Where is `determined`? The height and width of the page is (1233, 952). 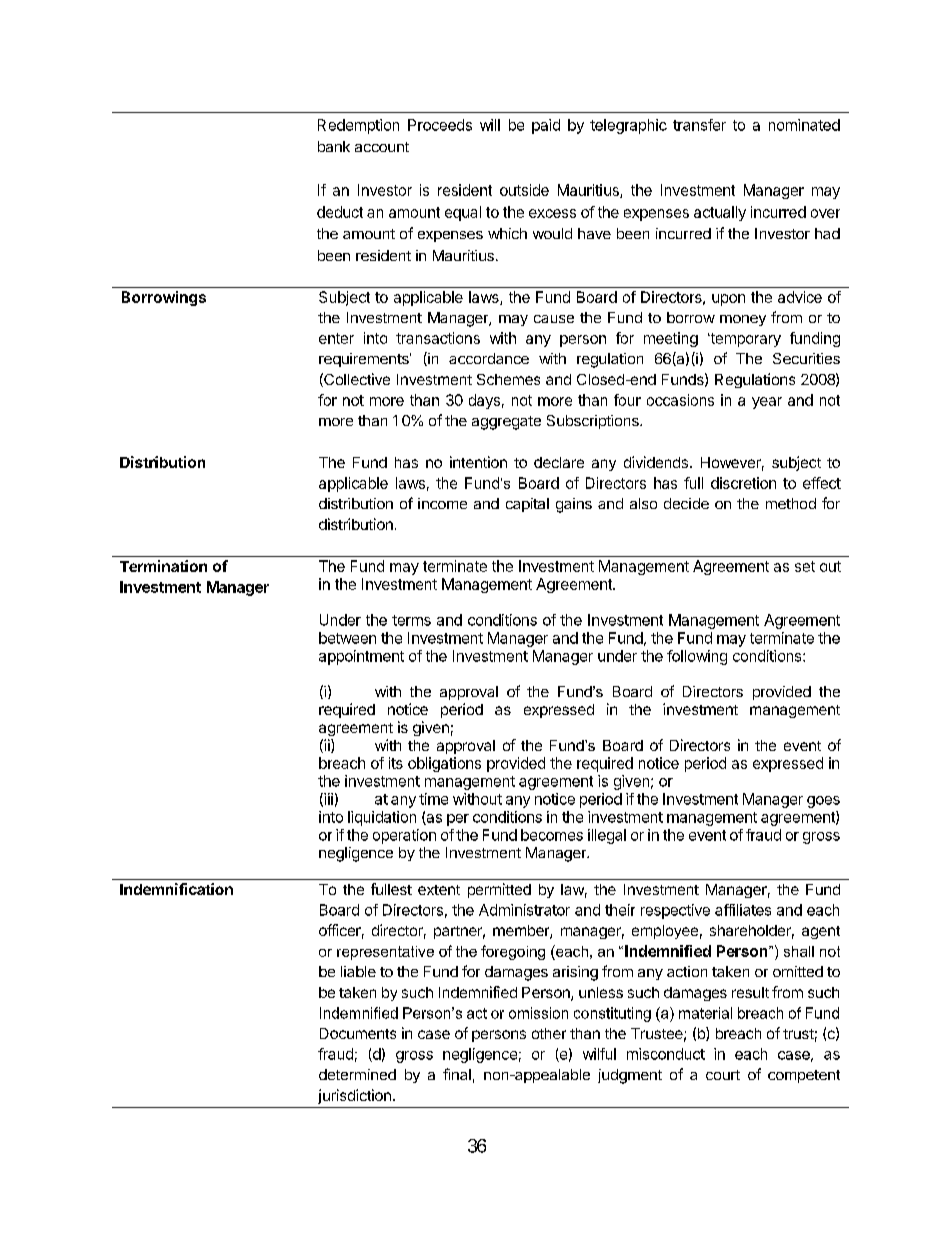 determined is located at coordinates (357, 1074).
